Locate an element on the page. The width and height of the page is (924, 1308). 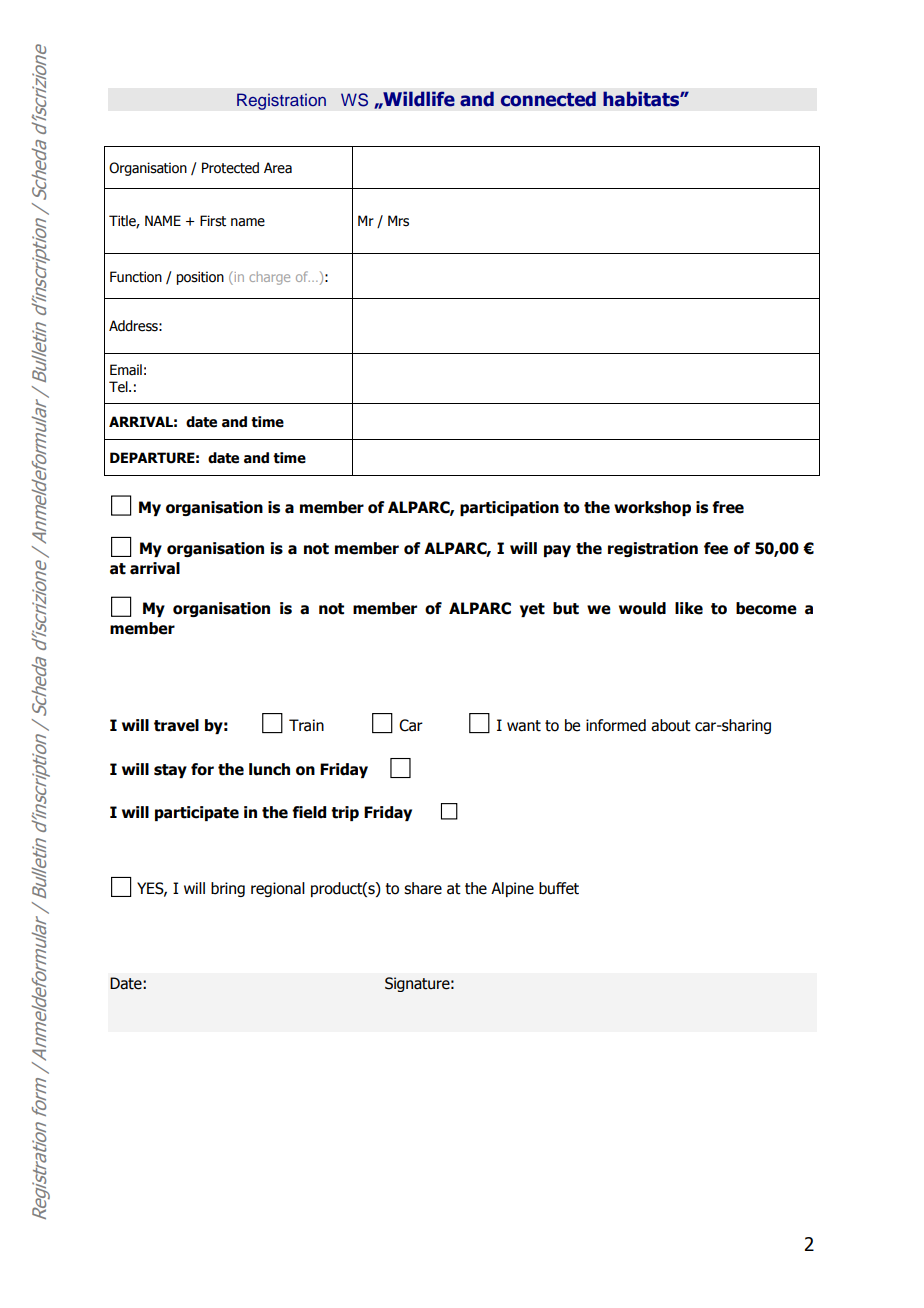
free is located at coordinates (728, 507).
